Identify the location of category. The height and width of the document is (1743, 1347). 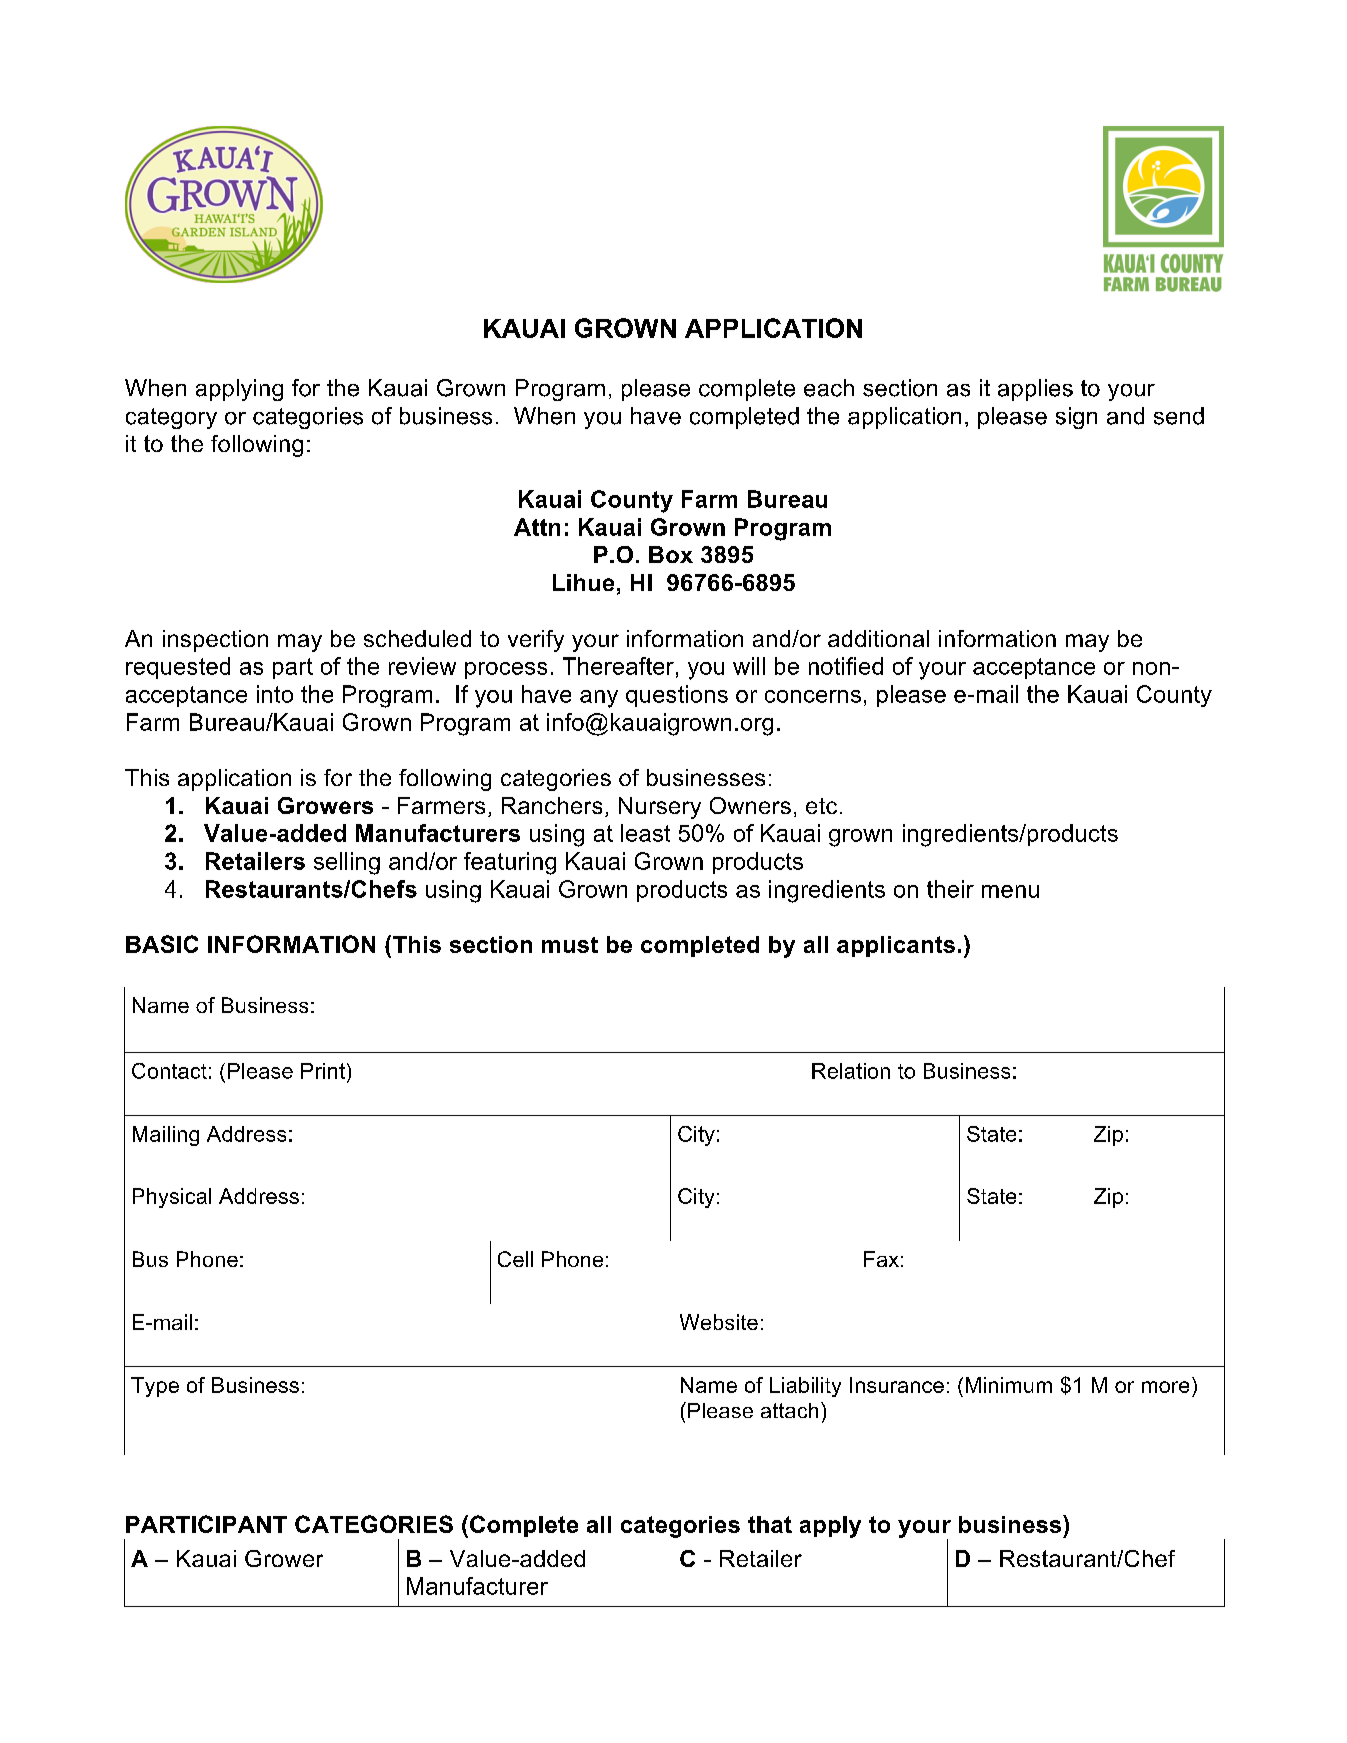
(171, 418).
